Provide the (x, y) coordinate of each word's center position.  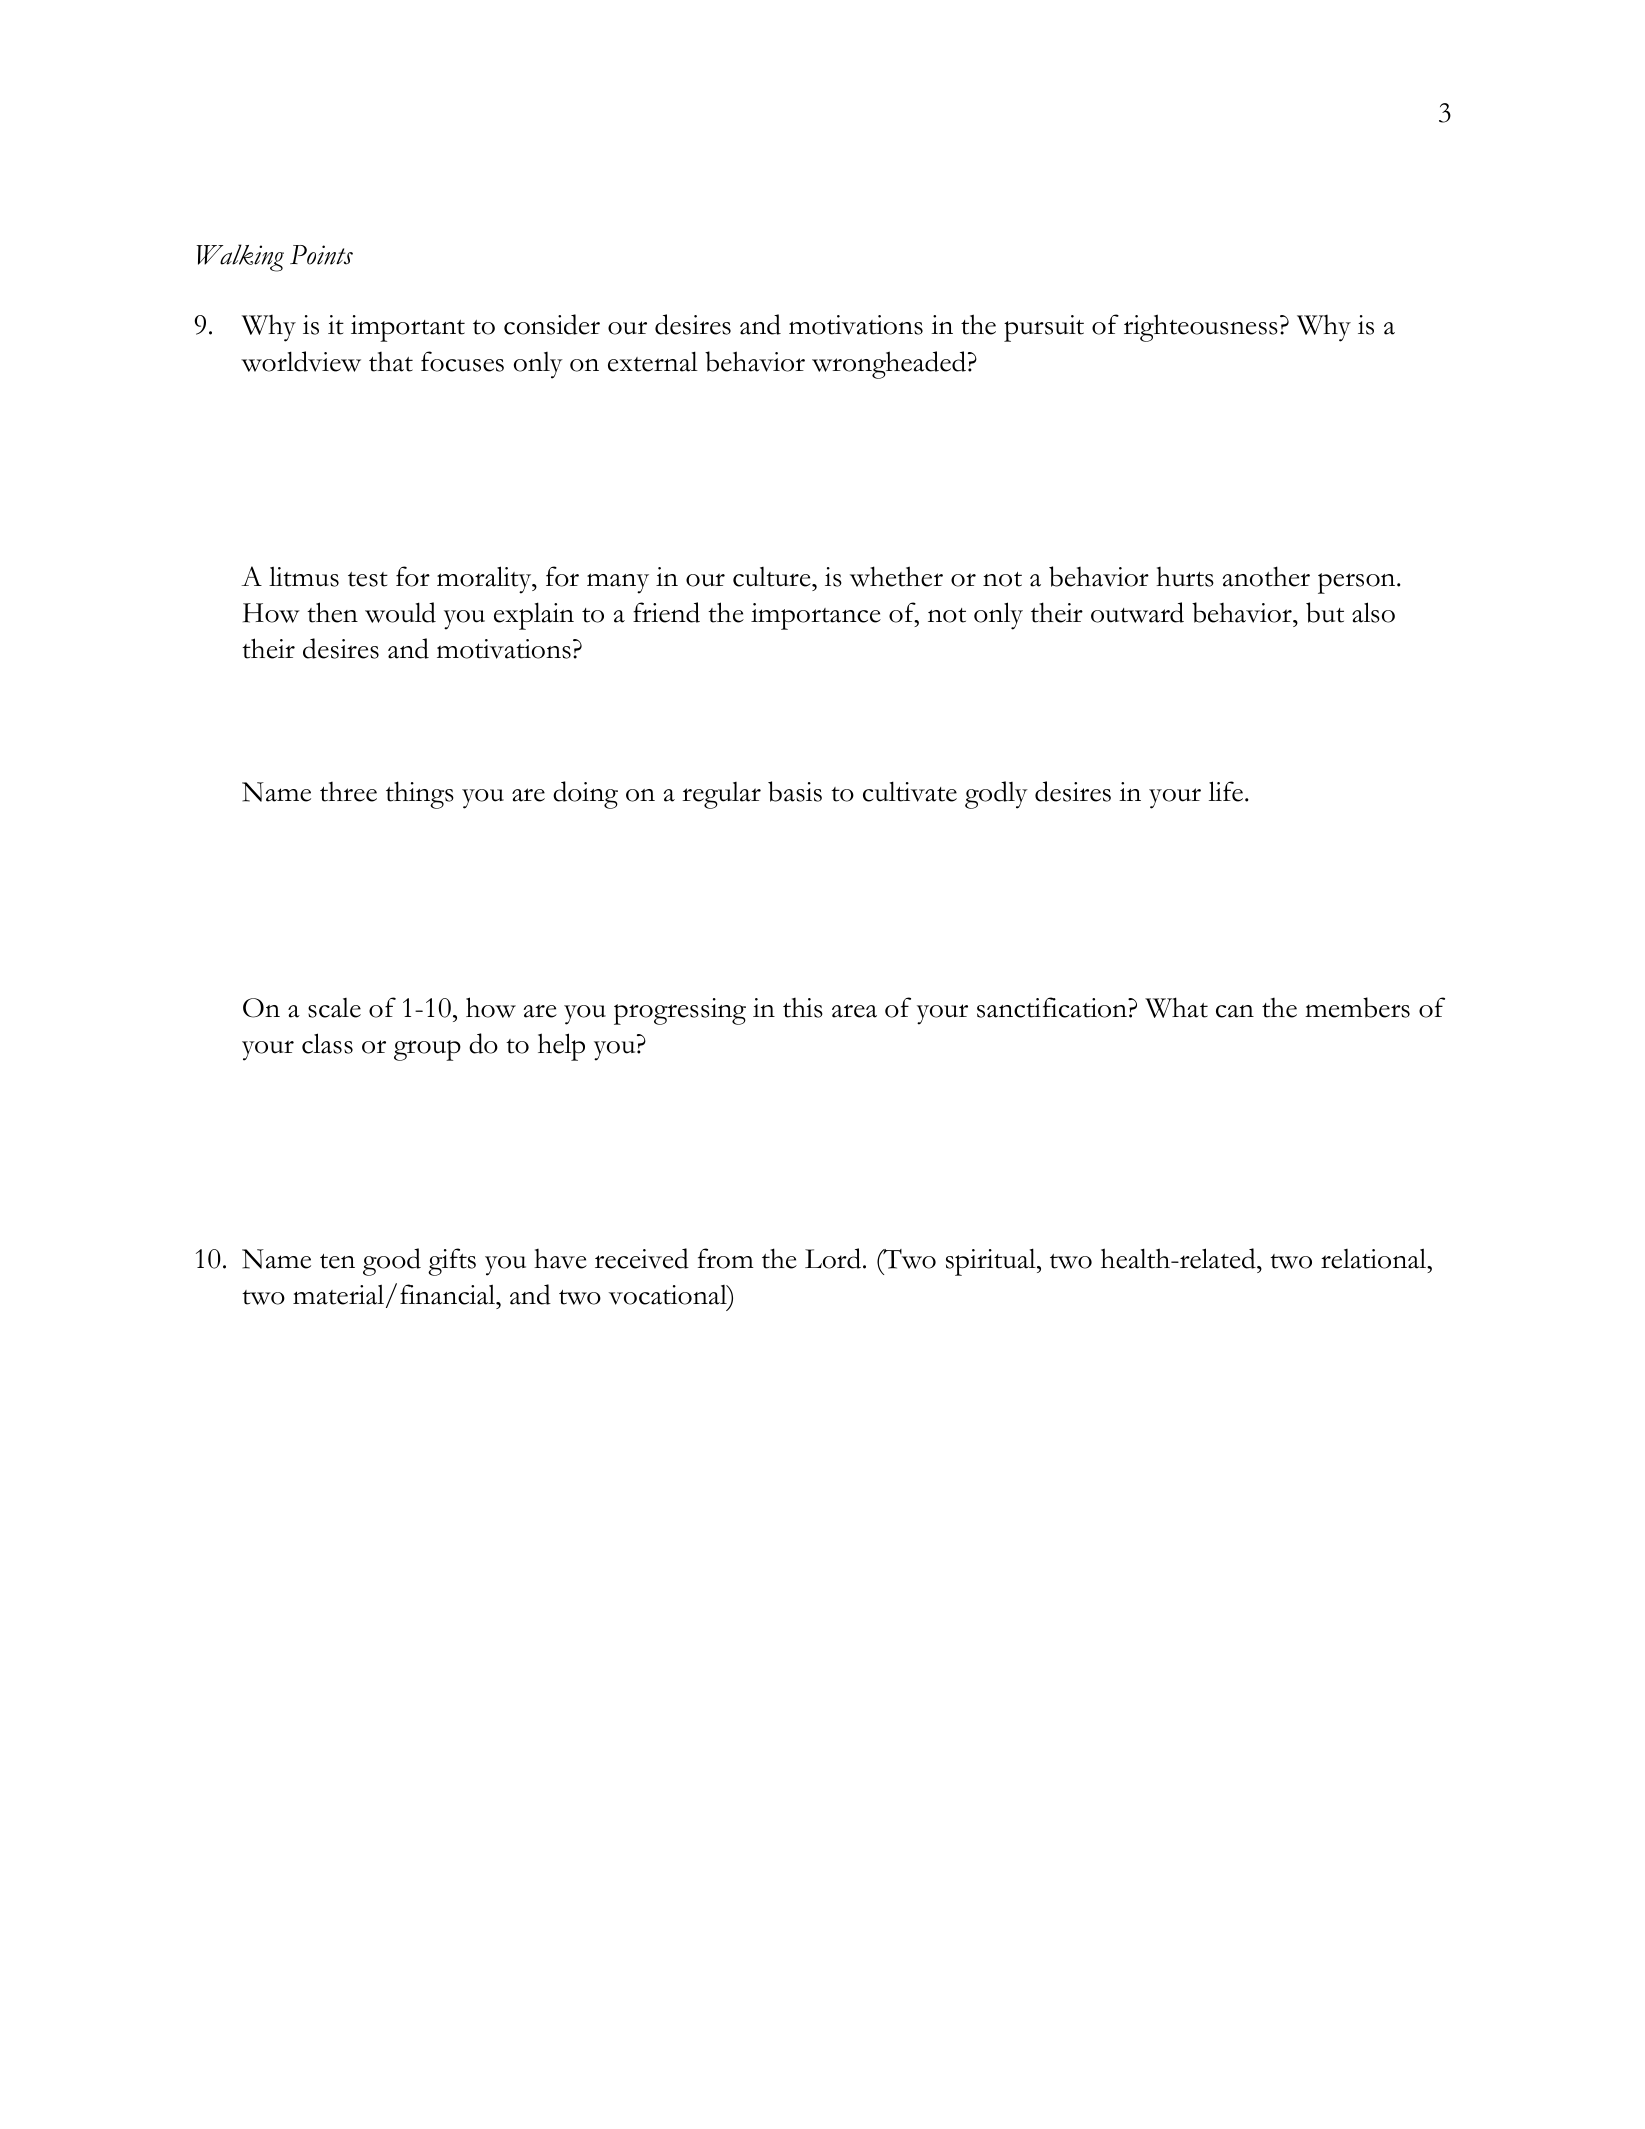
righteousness (1201, 328)
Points (321, 255)
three (348, 792)
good (392, 1262)
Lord (834, 1258)
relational (1375, 1258)
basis (795, 791)
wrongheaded (890, 365)
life (1227, 791)
